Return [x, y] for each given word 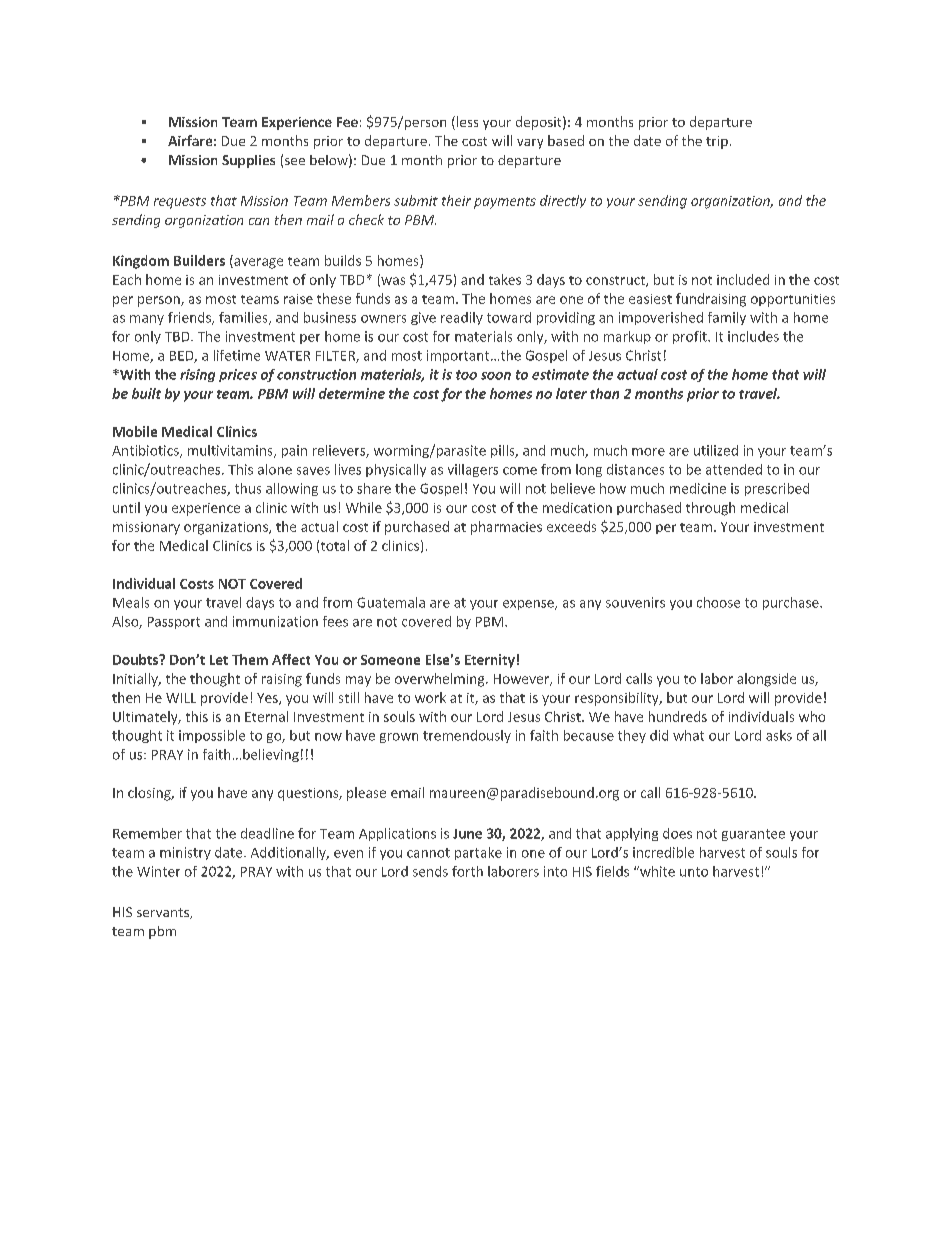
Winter [158, 871]
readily [462, 318]
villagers [473, 470]
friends [190, 318]
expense [529, 605]
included [743, 279]
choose [718, 602]
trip [717, 142]
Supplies [248, 161]
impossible [212, 736]
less [466, 123]
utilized [716, 450]
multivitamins [231, 451]
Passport [174, 623]
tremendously [467, 736]
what [688, 735]
